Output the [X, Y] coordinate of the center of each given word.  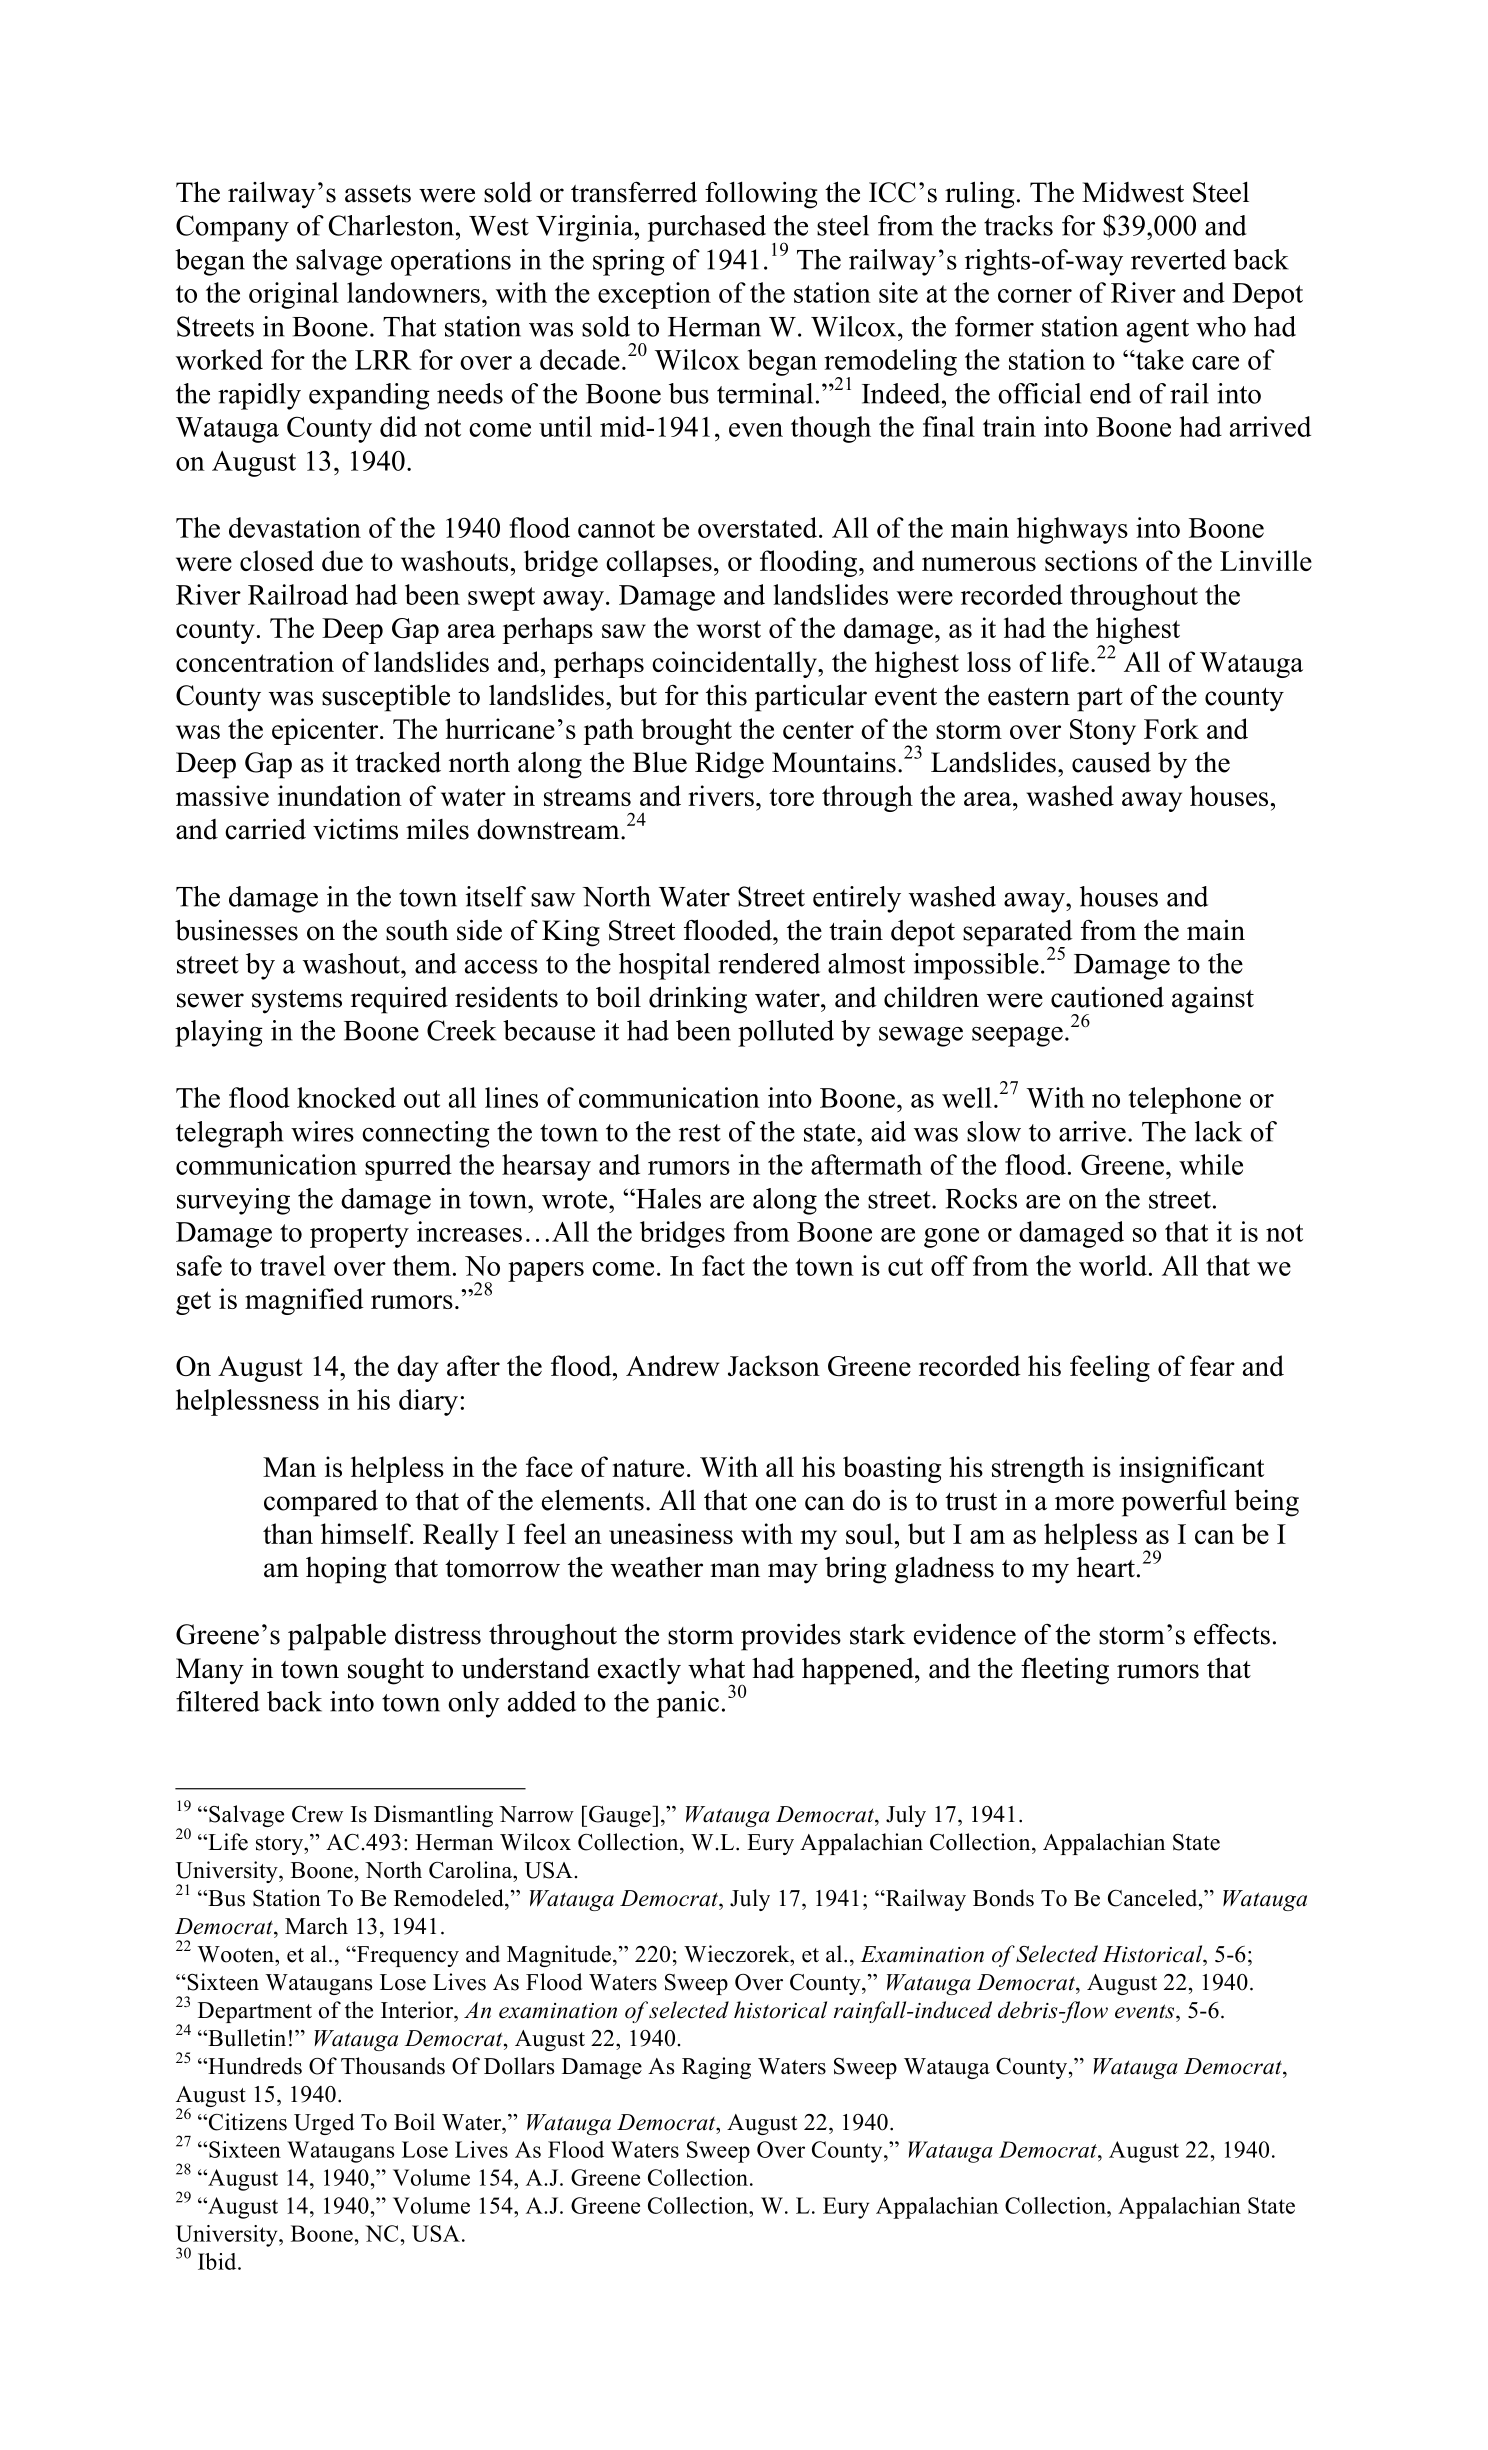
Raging [716, 2068]
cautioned [1107, 997]
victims [355, 829]
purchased [707, 228]
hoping [346, 1570]
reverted [1178, 259]
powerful [1174, 1503]
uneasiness [671, 1533]
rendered [769, 963]
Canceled [1154, 1898]
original [294, 295]
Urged [324, 2124]
